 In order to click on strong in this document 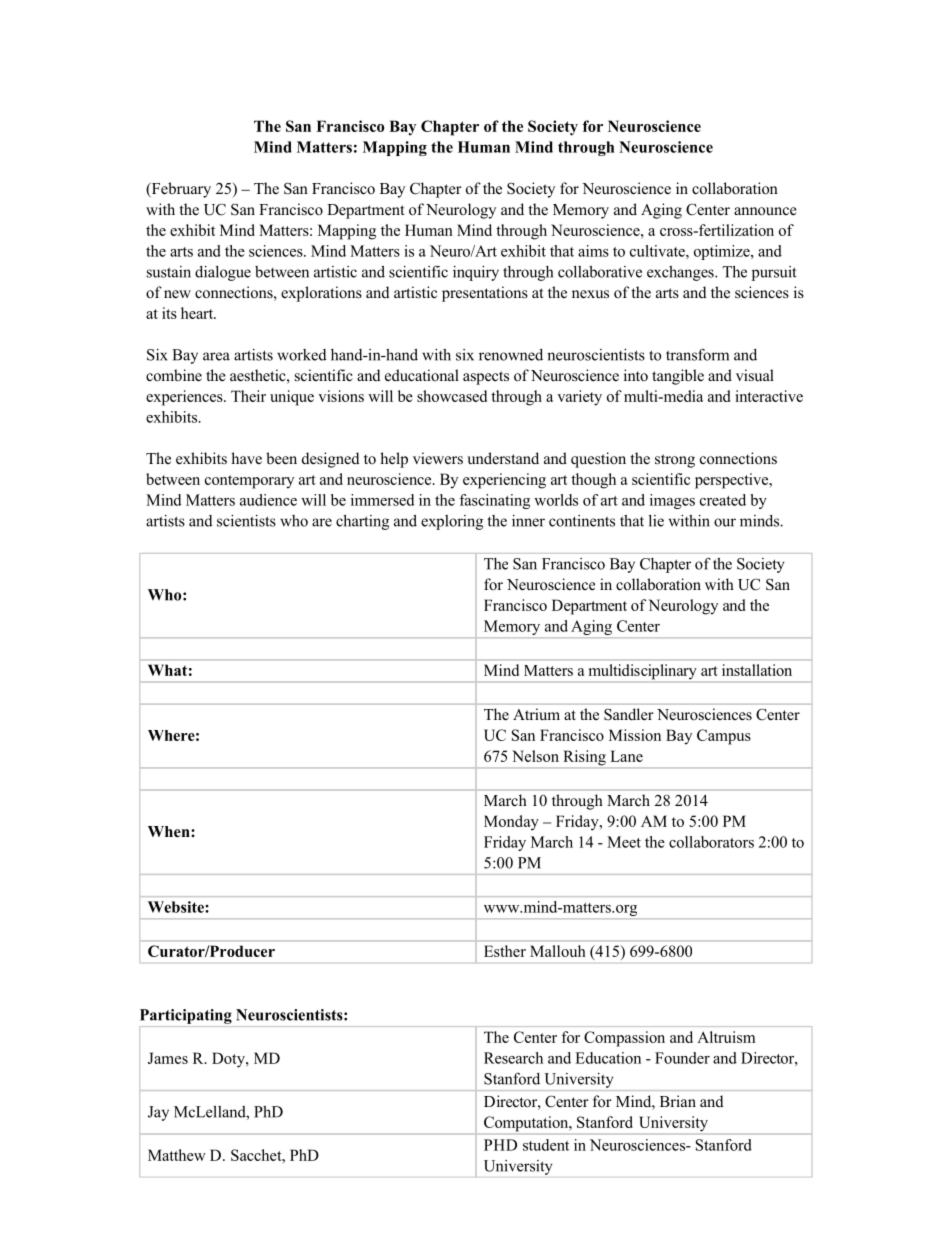, I will do `click(675, 461)`.
